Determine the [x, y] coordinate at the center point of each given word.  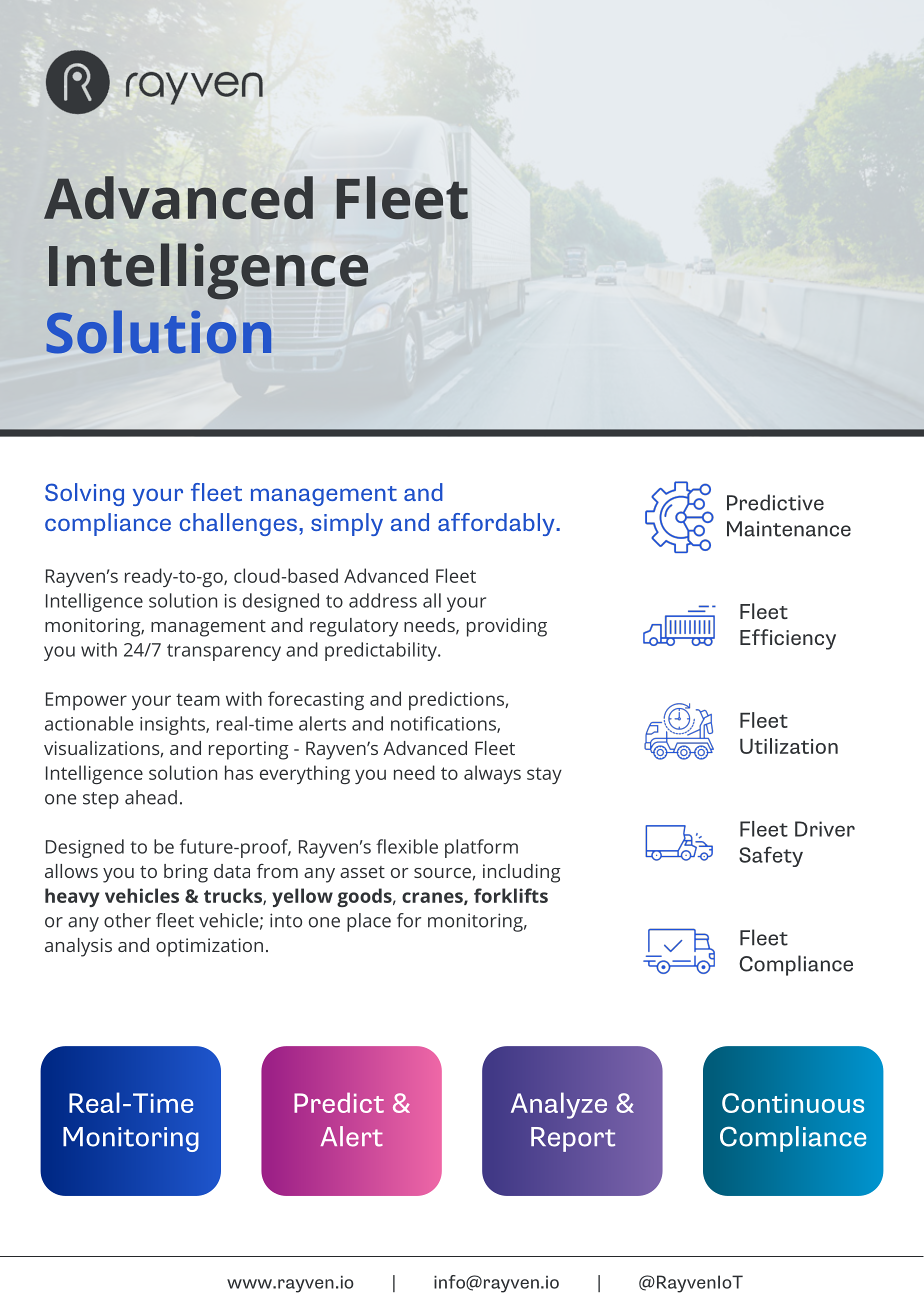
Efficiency [788, 639]
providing [507, 627]
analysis [78, 947]
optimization [209, 947]
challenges [238, 524]
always [492, 774]
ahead [151, 797]
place [369, 922]
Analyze [559, 1105]
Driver [825, 829]
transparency [224, 652]
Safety [771, 856]
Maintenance [789, 529]
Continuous [793, 1103]
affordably [497, 524]
